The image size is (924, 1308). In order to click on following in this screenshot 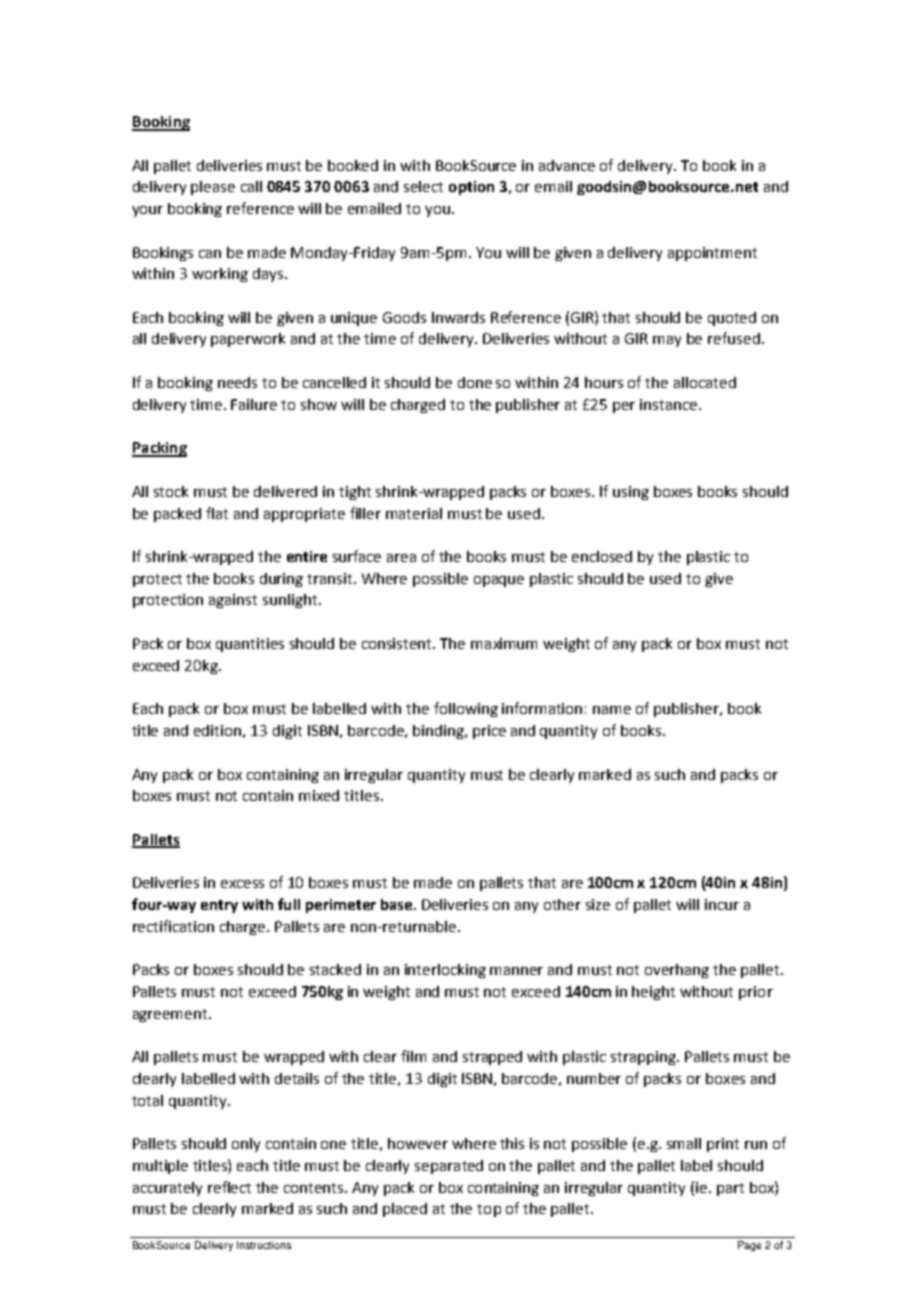, I will do `click(466, 709)`.
